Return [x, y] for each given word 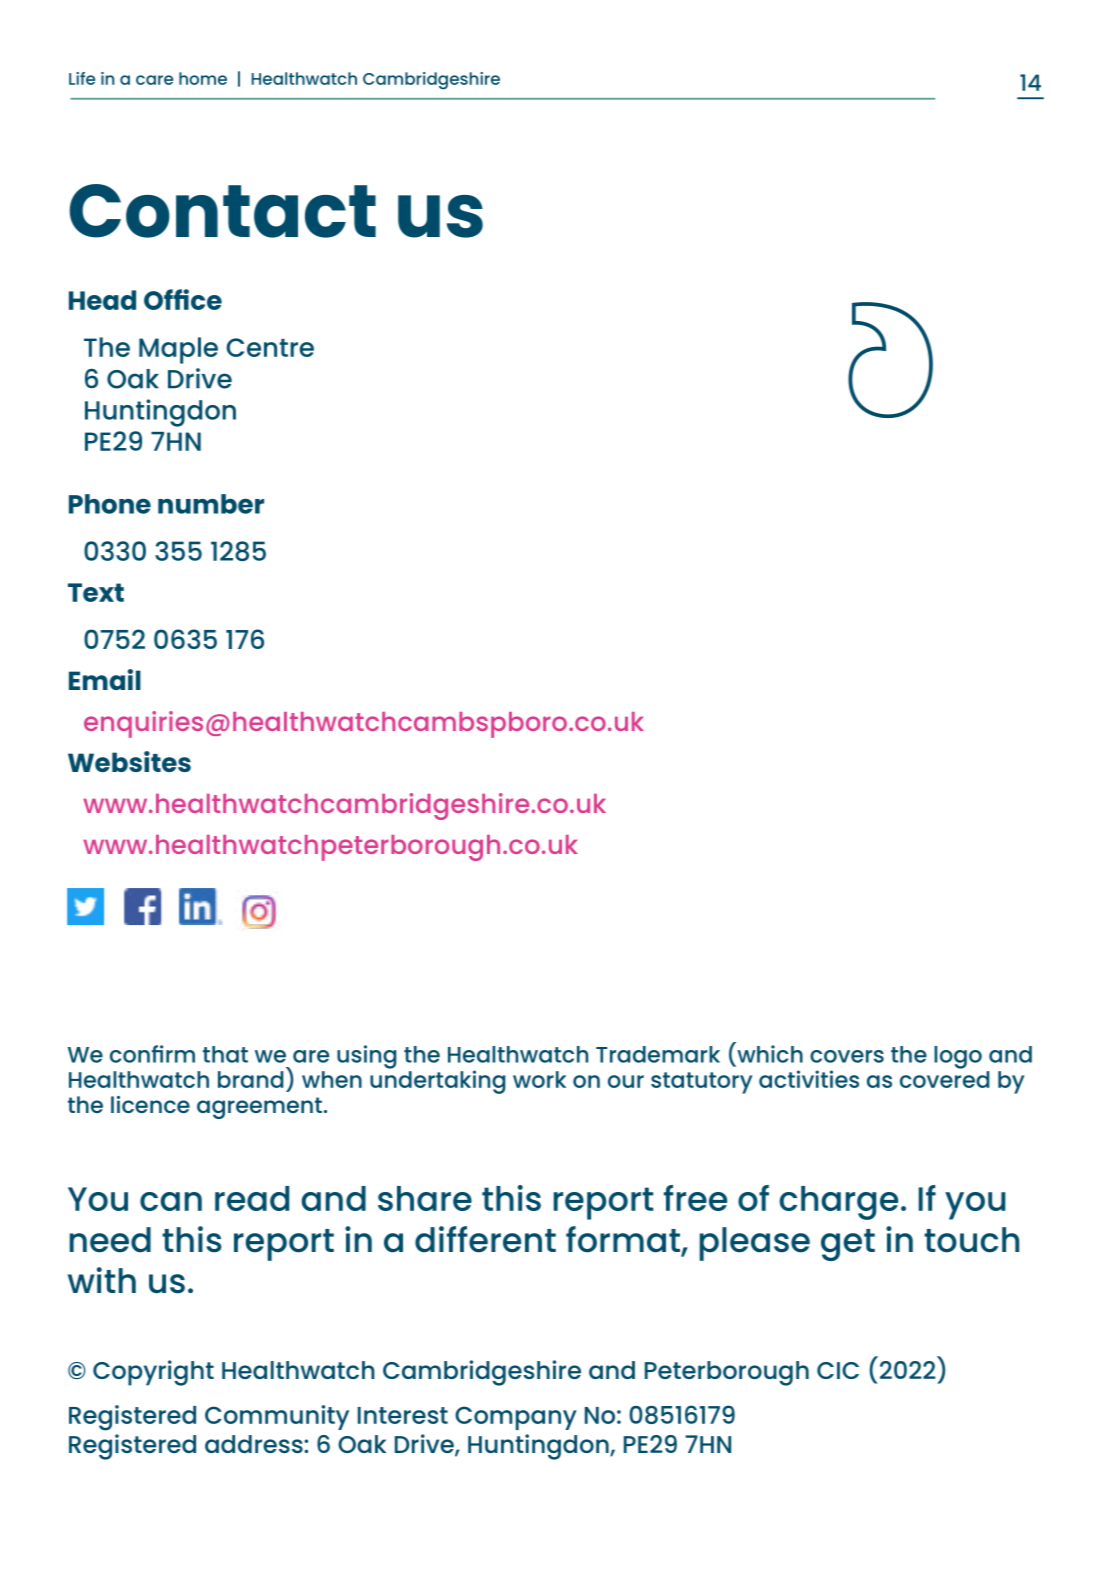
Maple [178, 350]
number [211, 504]
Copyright [153, 1373]
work [539, 1079]
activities [809, 1079]
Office [183, 299]
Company [516, 1418]
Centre [270, 347]
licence [150, 1104]
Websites [129, 761]
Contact [222, 211]
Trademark [658, 1054]
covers [847, 1056]
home [203, 78]
